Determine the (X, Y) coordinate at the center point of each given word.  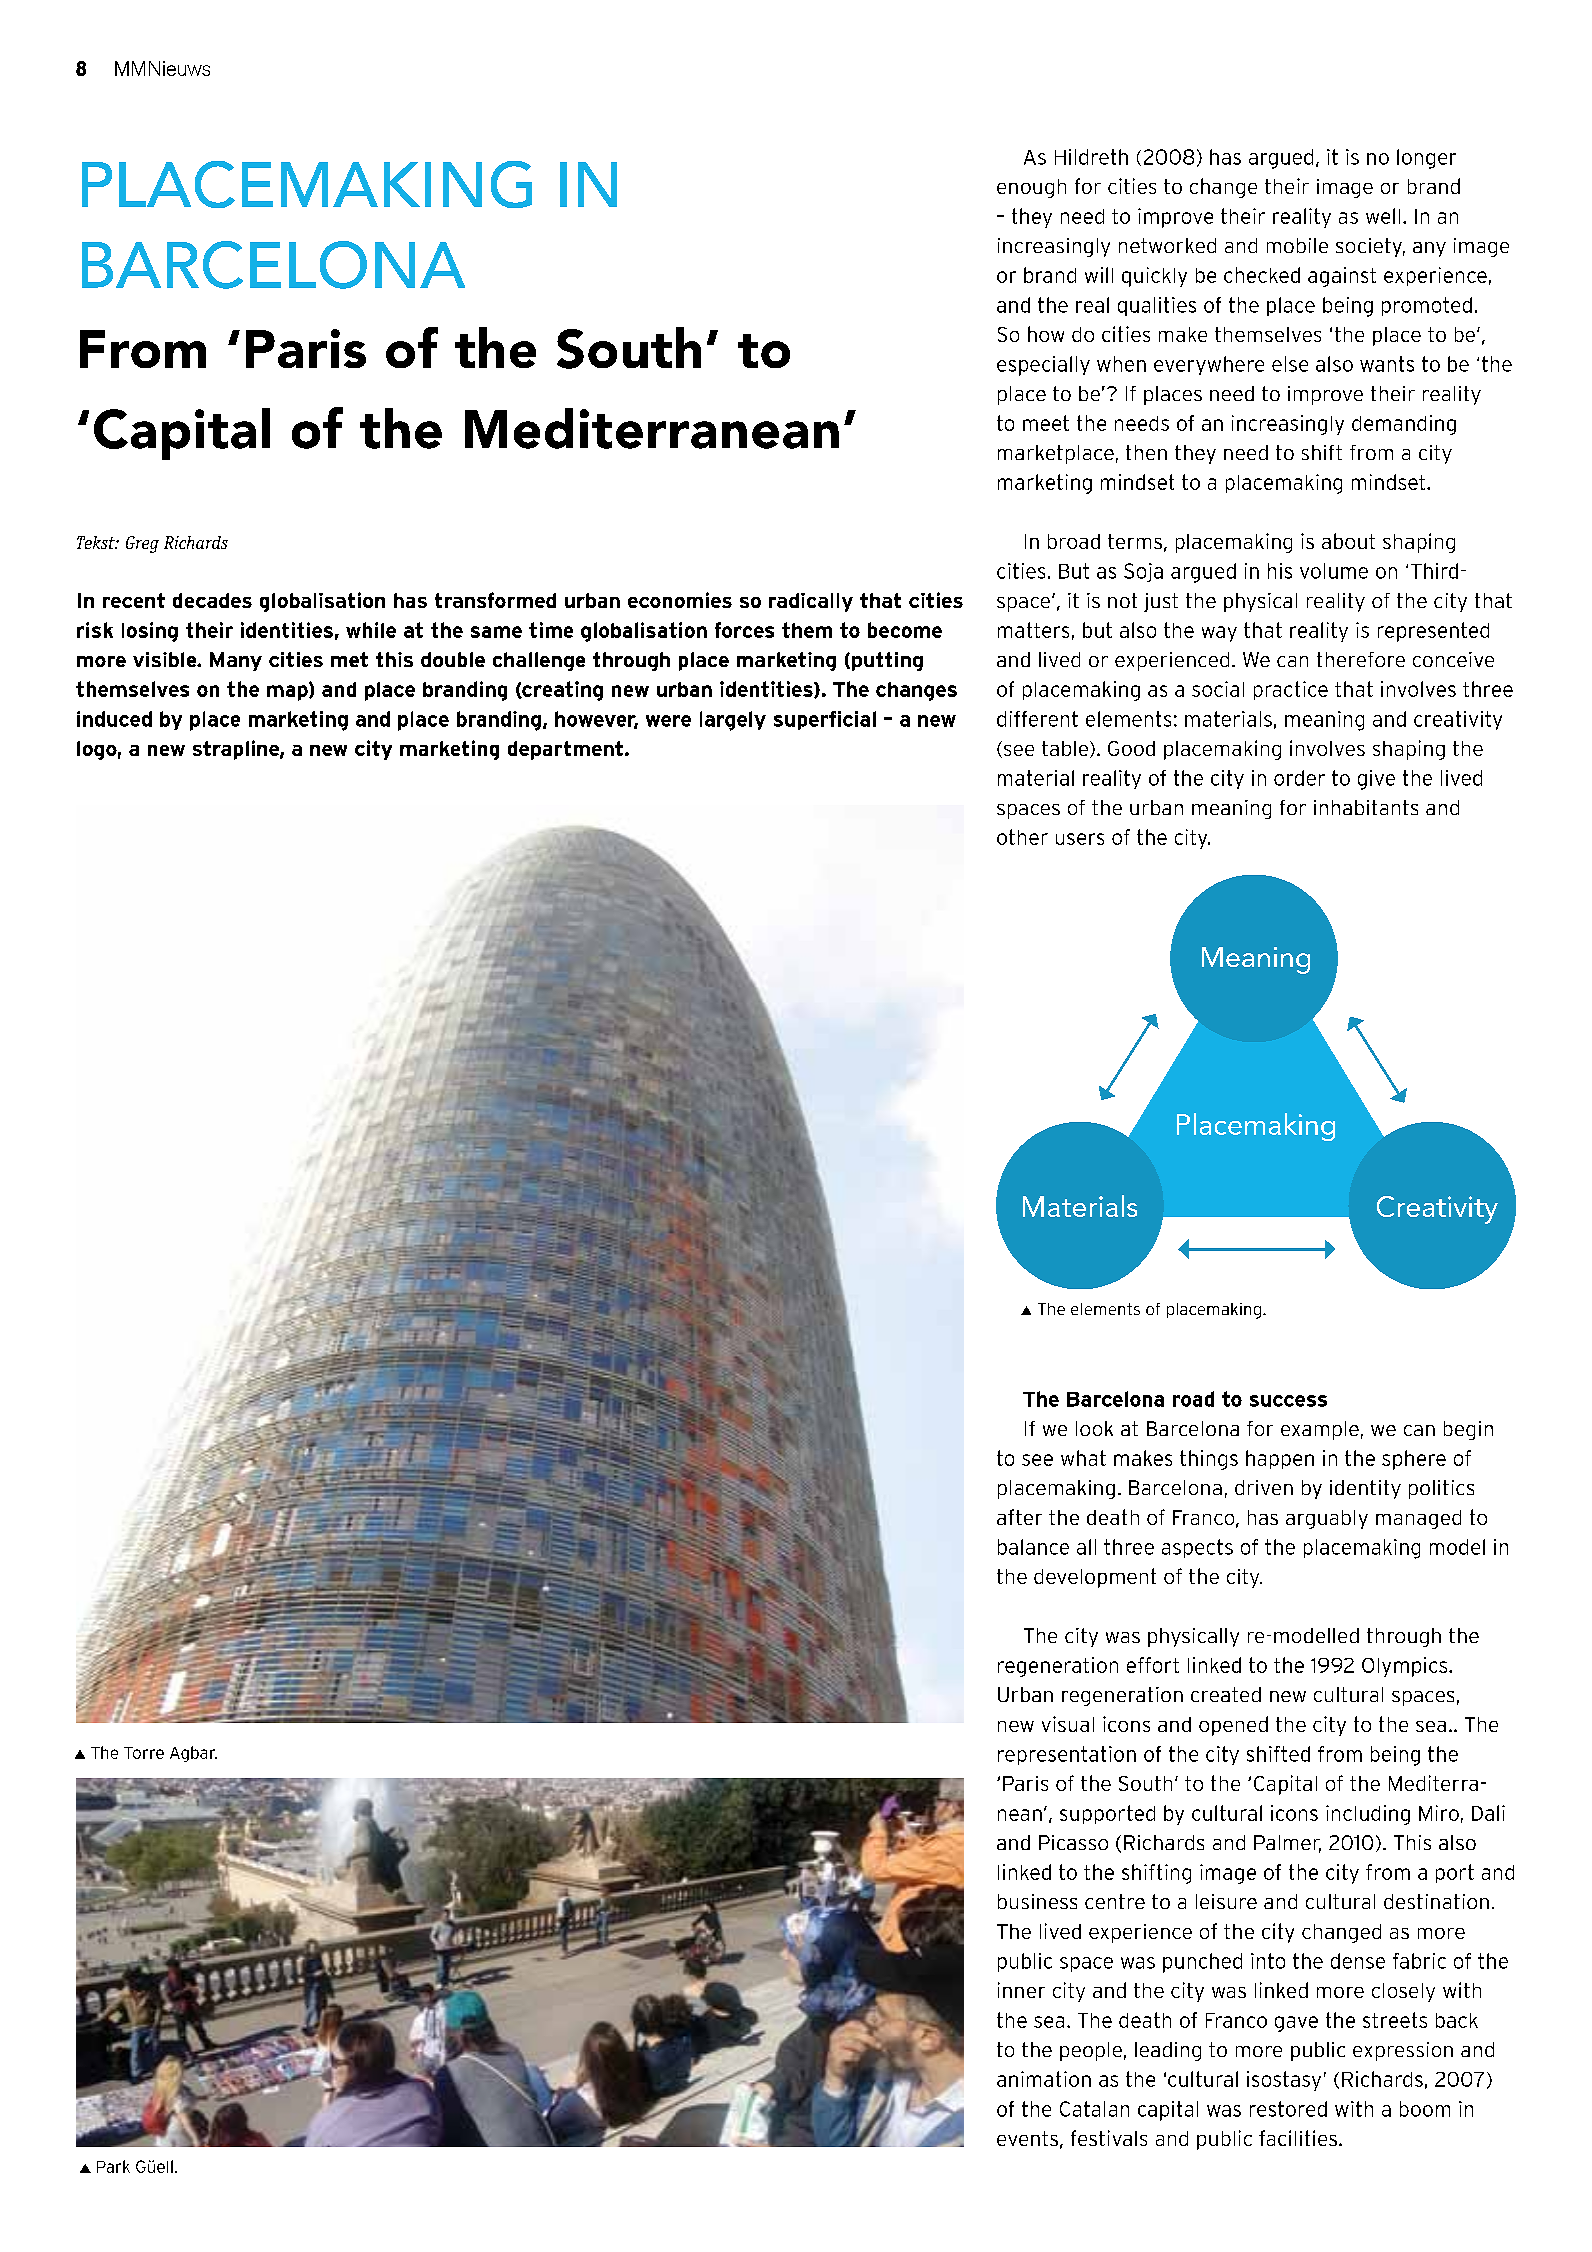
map (288, 692)
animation (1044, 2079)
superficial (825, 720)
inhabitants (1366, 807)
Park (113, 2166)
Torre (144, 1753)
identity (1365, 1489)
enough (1031, 188)
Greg (142, 544)
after (1019, 1517)
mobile (1297, 245)
